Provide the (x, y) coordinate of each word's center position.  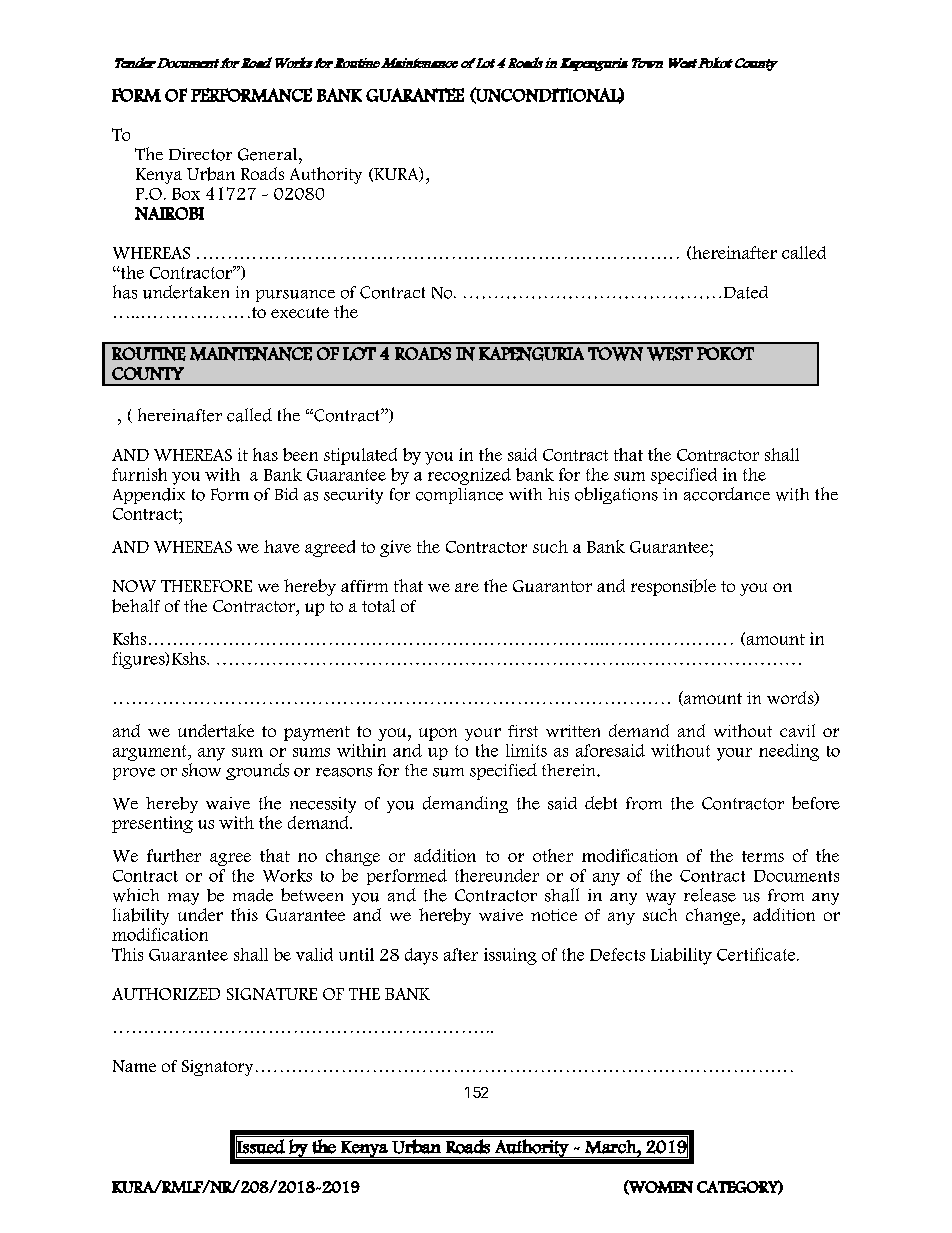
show (201, 770)
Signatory (217, 1068)
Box (186, 194)
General (269, 154)
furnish (139, 474)
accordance (727, 494)
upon (438, 734)
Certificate (757, 954)
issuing (510, 956)
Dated (746, 292)
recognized (469, 476)
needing (789, 752)
